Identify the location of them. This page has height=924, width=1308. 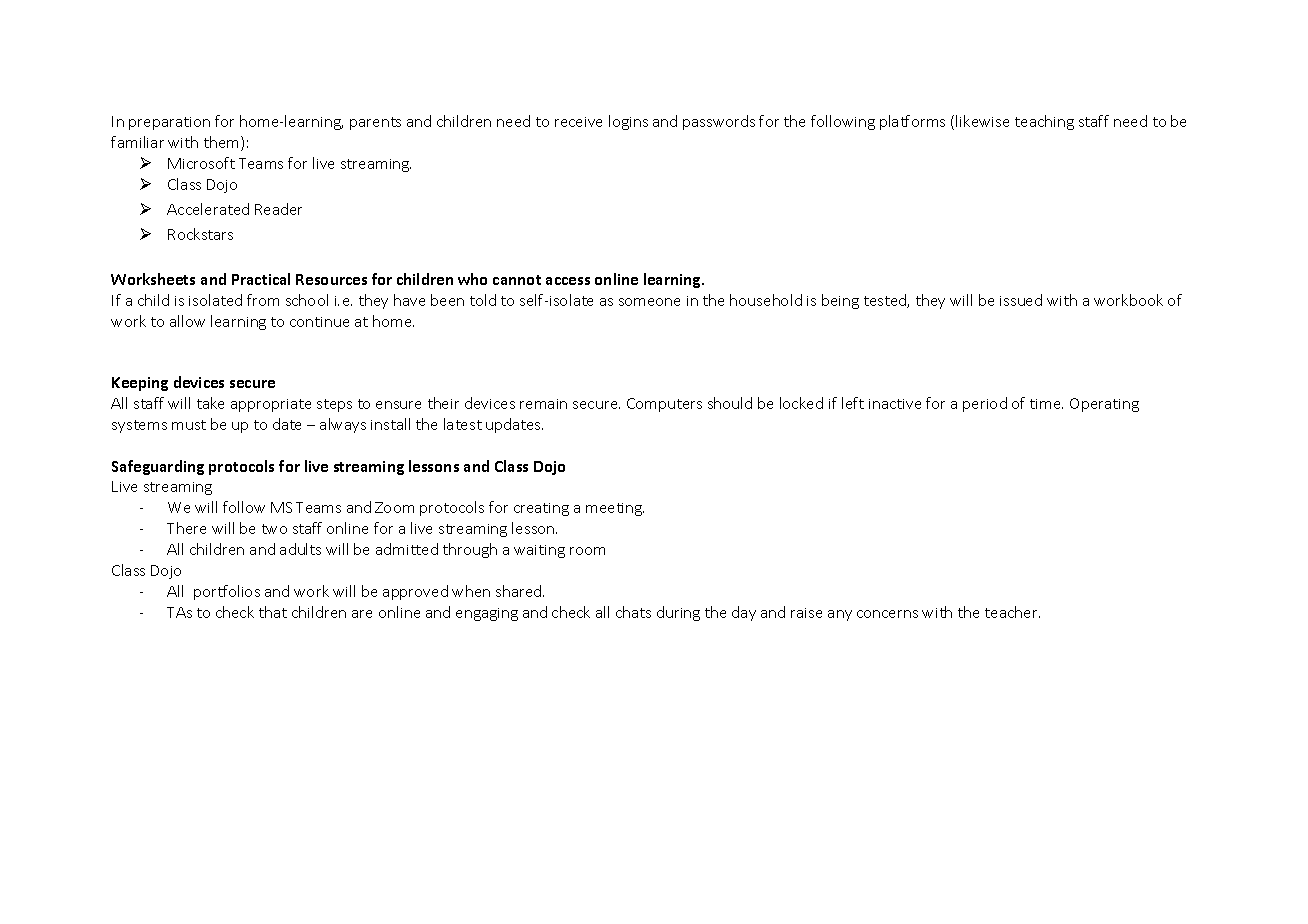
(223, 143).
